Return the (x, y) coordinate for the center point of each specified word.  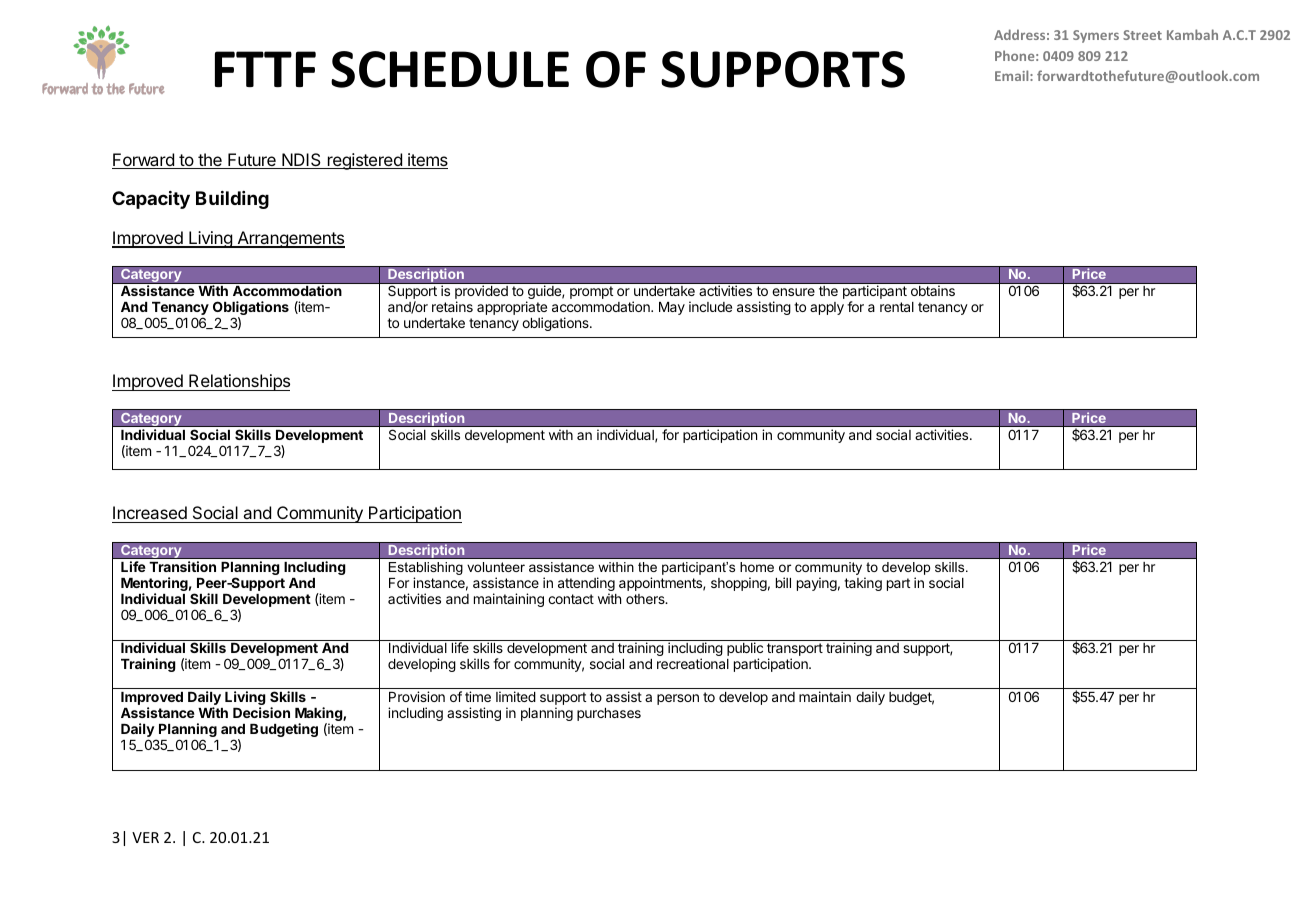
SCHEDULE (450, 69)
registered (364, 161)
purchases (609, 714)
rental (897, 307)
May (672, 308)
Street (1142, 35)
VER (145, 837)
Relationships (238, 382)
